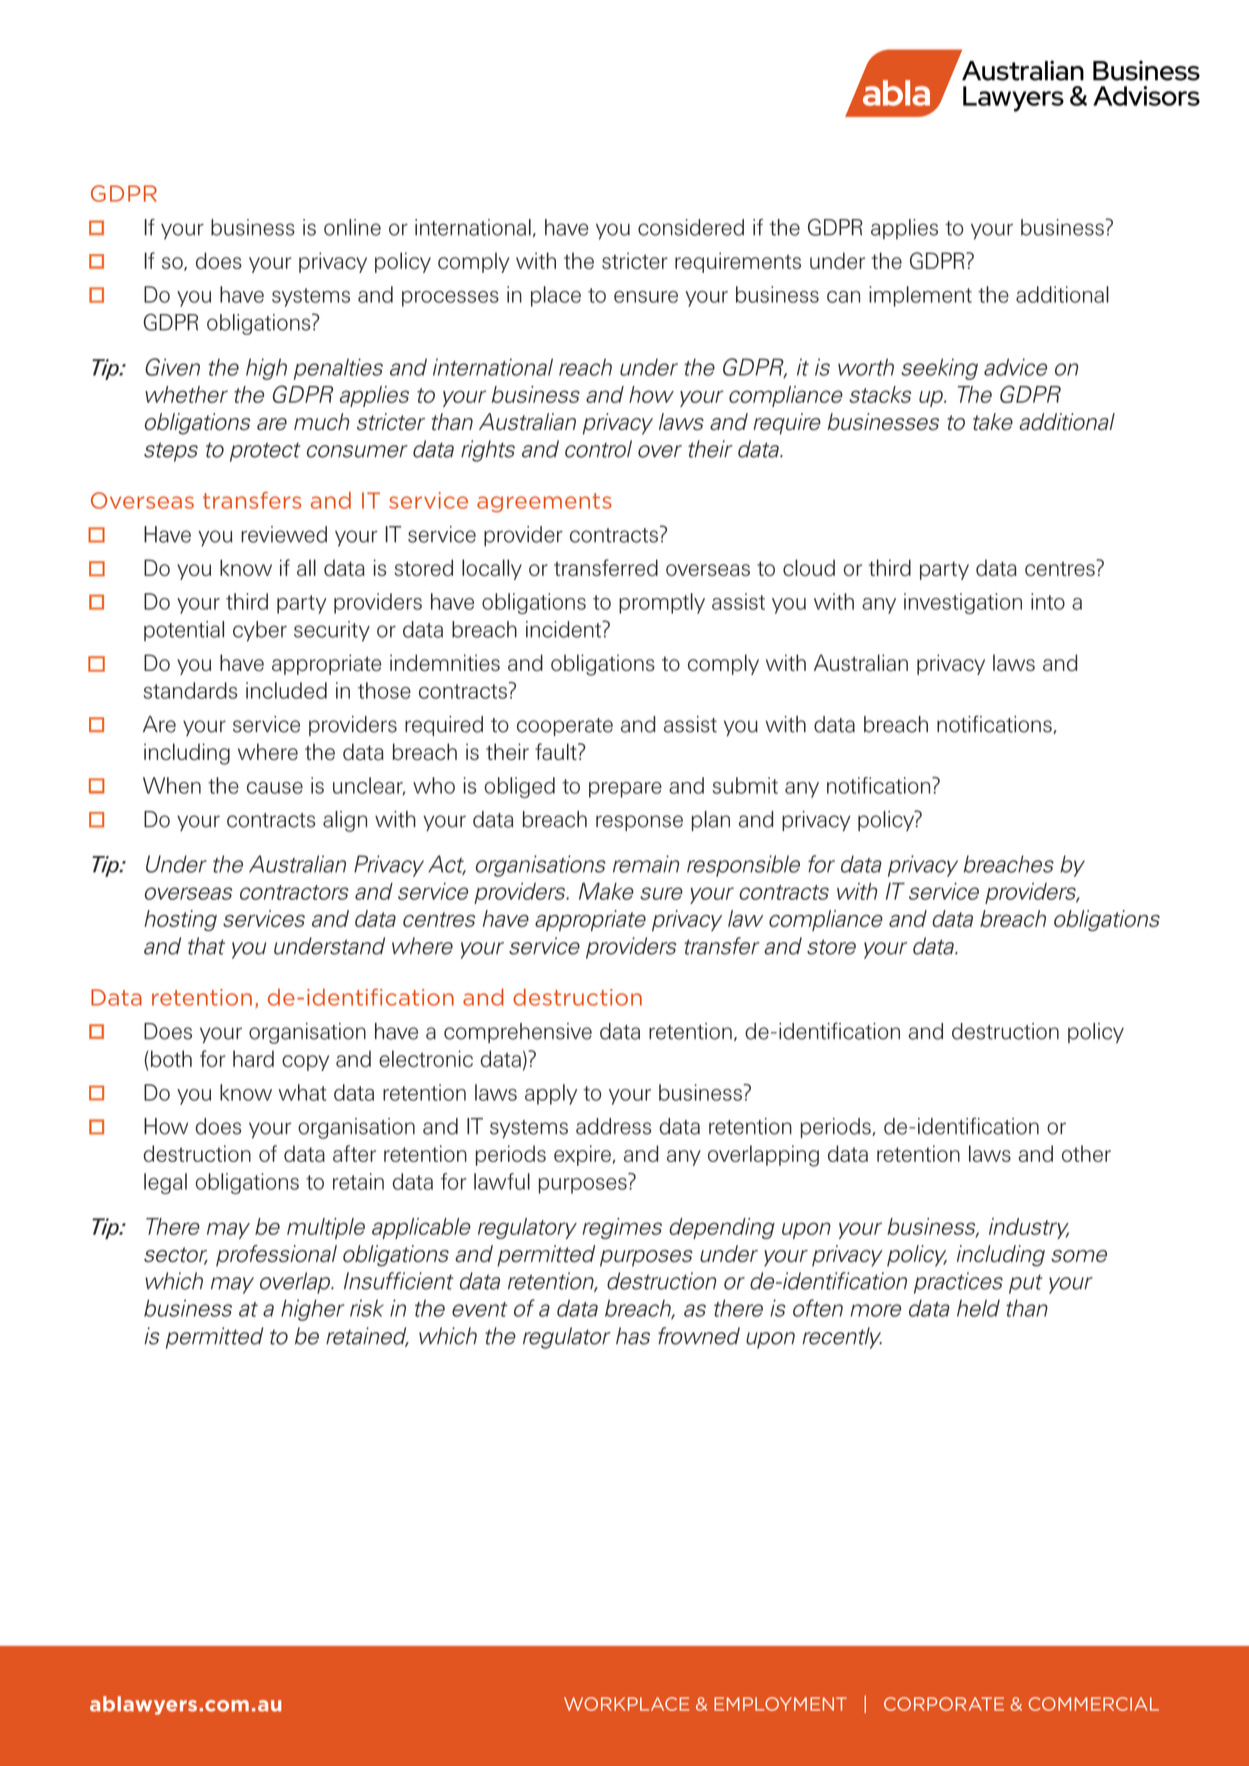  What do you see at coordinates (606, 891) in the page?
I see `Make` at bounding box center [606, 891].
